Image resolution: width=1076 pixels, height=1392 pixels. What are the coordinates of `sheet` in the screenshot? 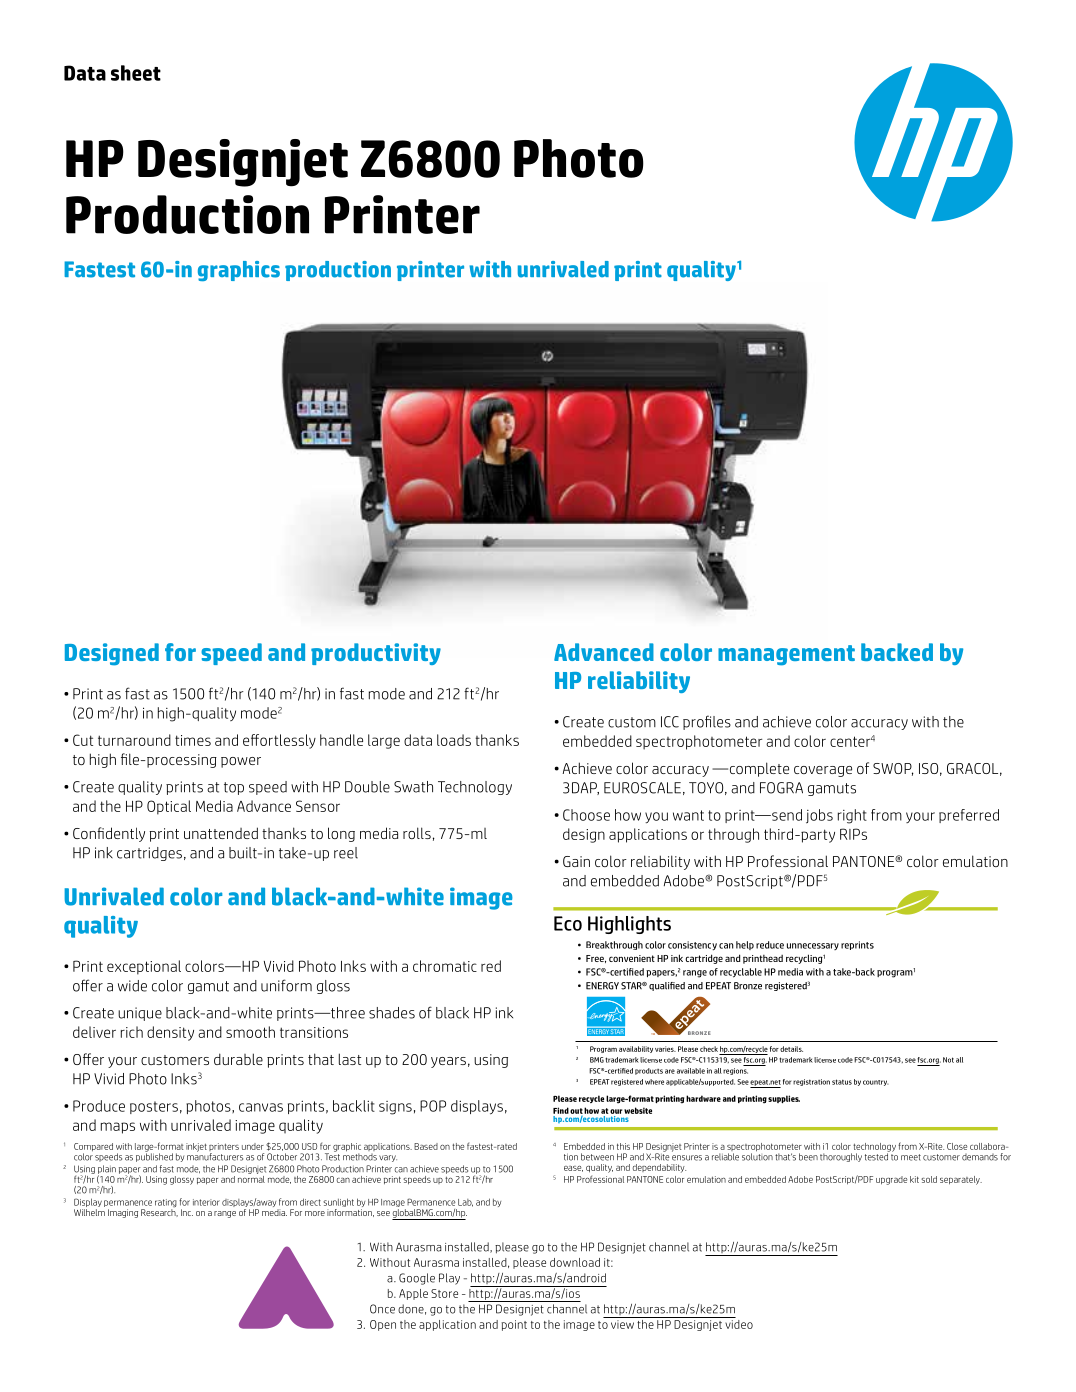 It's located at (136, 73).
